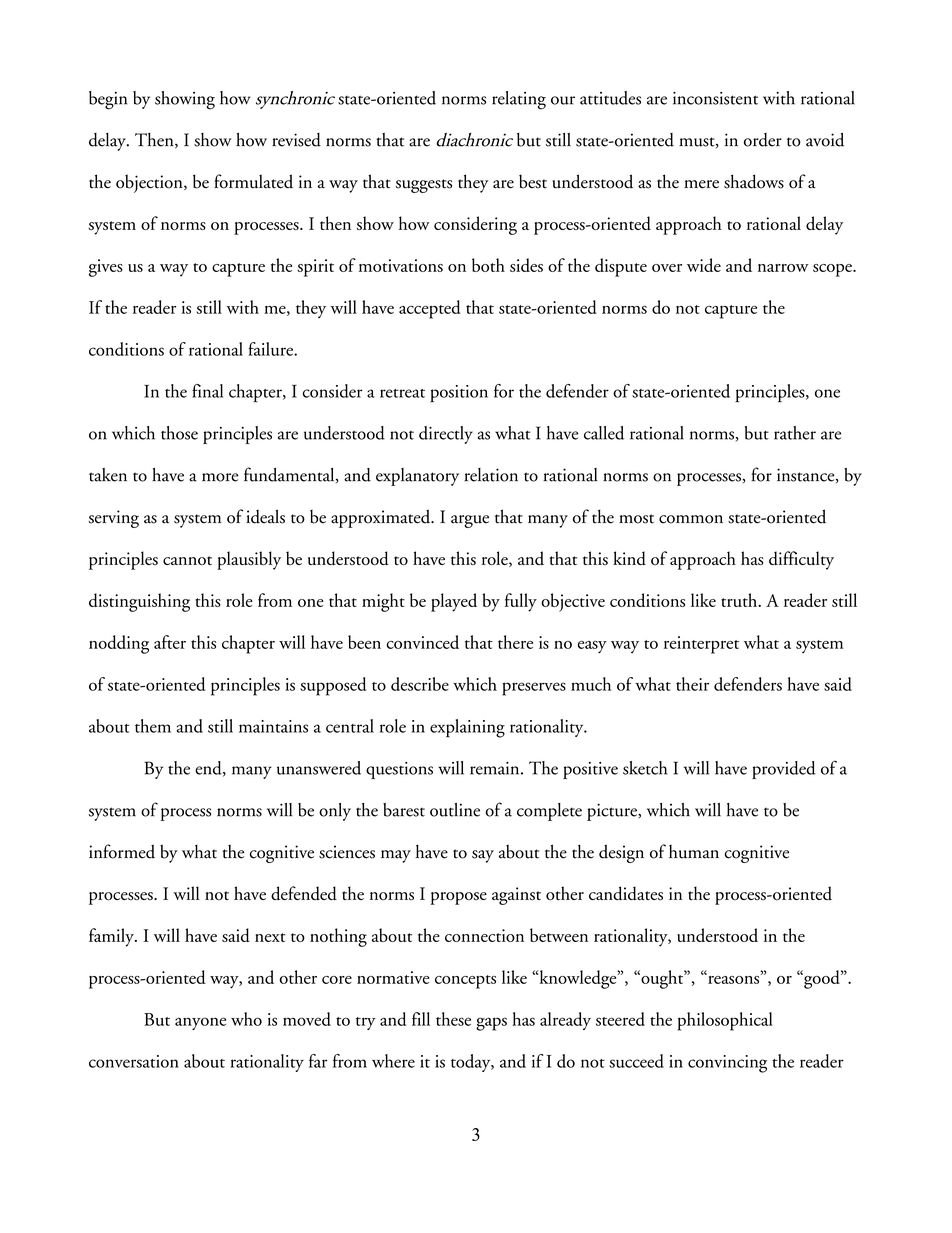  Describe the element at coordinates (725, 1021) in the page. I see `philosophical` at that location.
